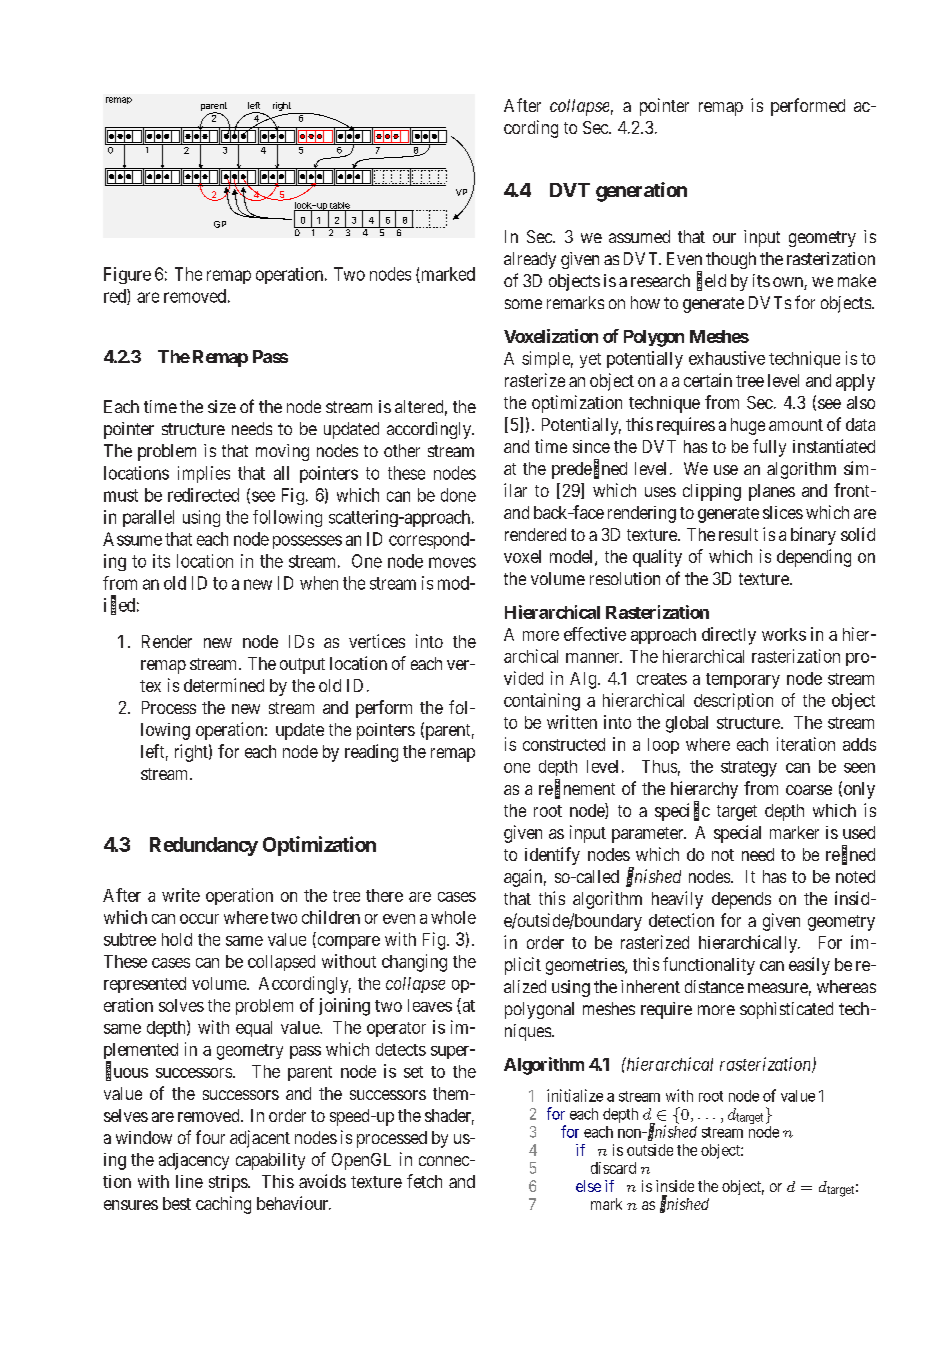 Image resolution: width=944 pixels, height=1345 pixels. What do you see at coordinates (224, 685) in the document?
I see `determined` at bounding box center [224, 685].
